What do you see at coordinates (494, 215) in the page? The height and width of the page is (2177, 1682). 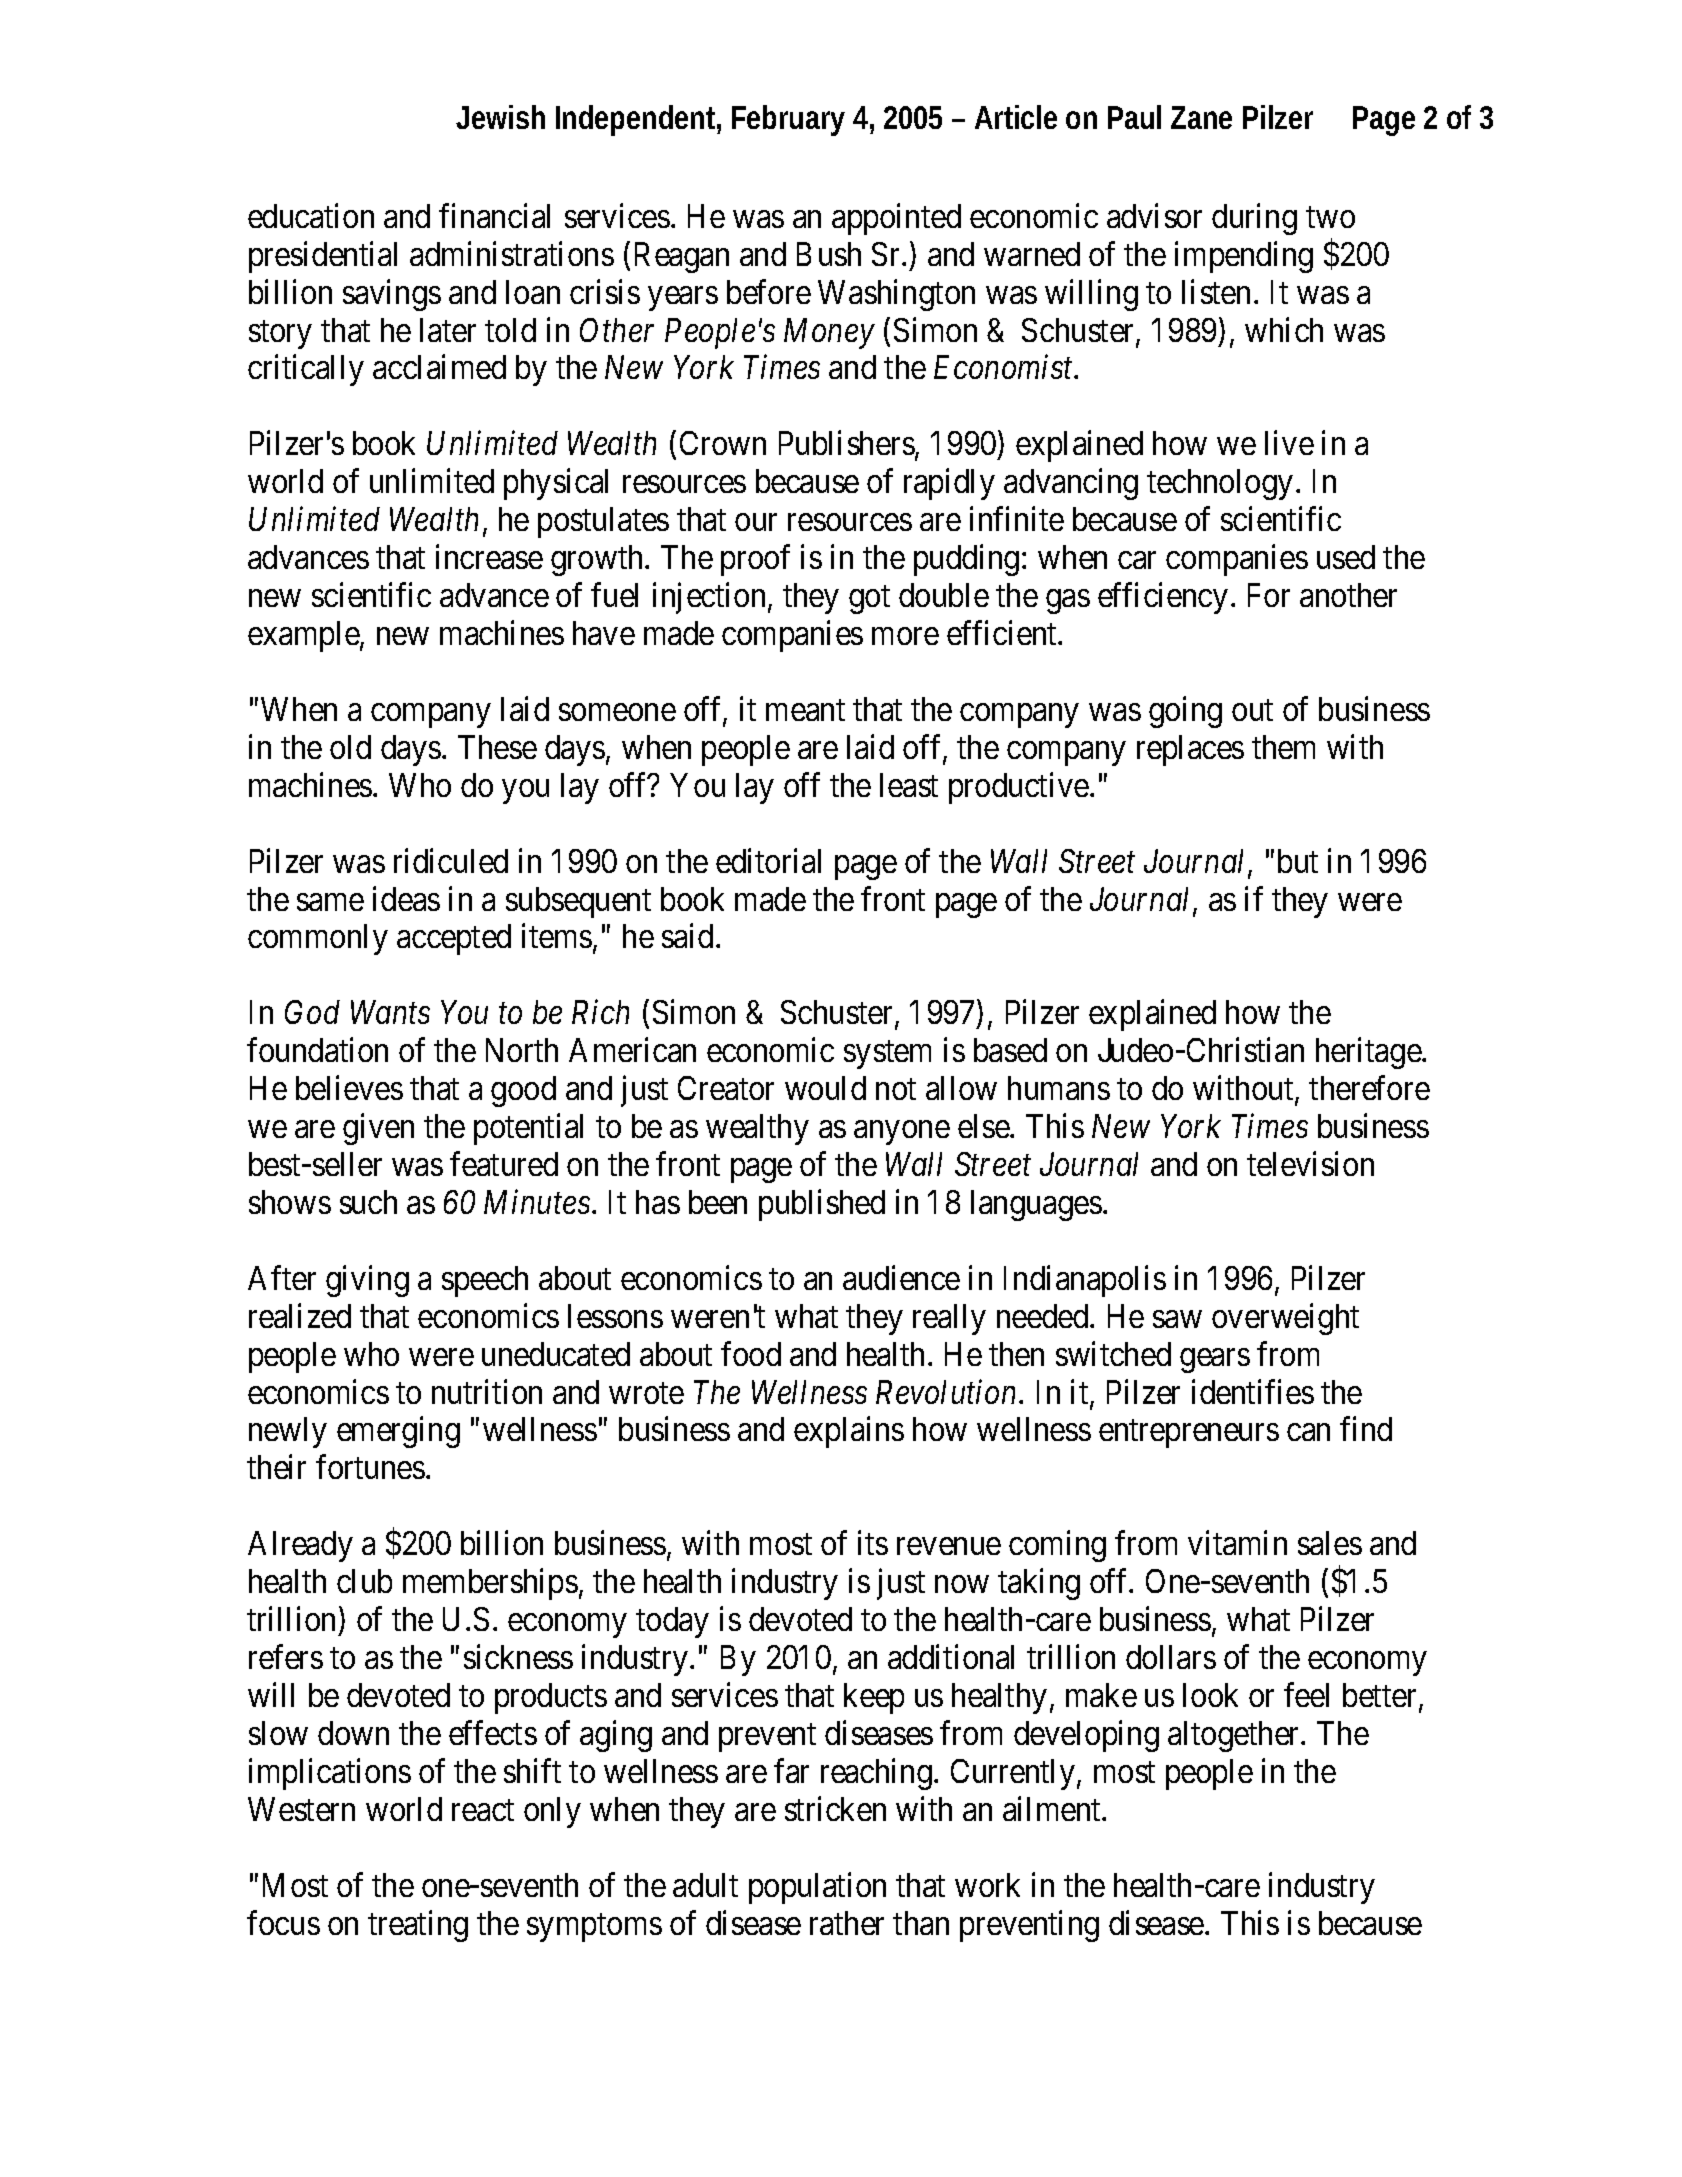 I see `financial` at bounding box center [494, 215].
